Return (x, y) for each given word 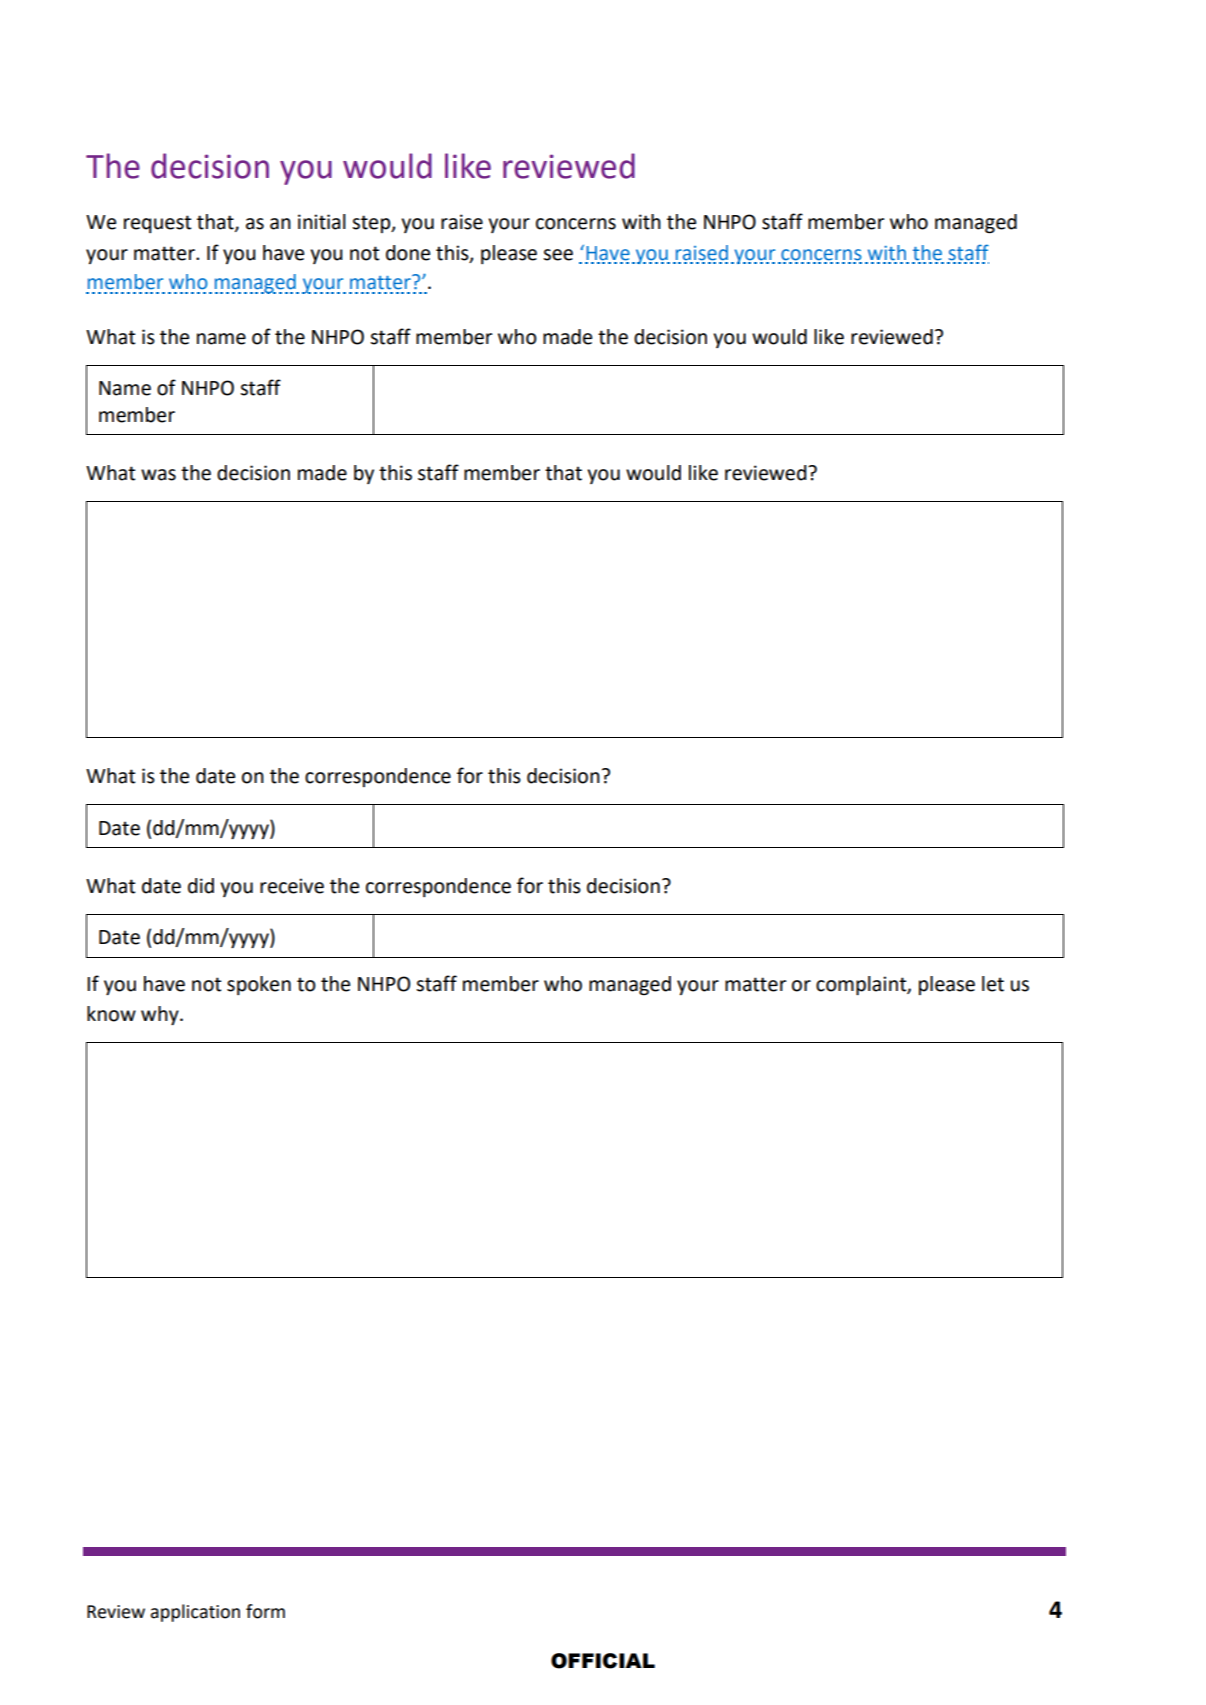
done (408, 253)
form (265, 1611)
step (372, 224)
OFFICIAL (603, 1661)
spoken (259, 985)
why (161, 1015)
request (157, 224)
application (195, 1613)
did (201, 886)
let (993, 984)
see (558, 255)
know (111, 1014)
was (158, 475)
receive (292, 886)
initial (322, 222)
